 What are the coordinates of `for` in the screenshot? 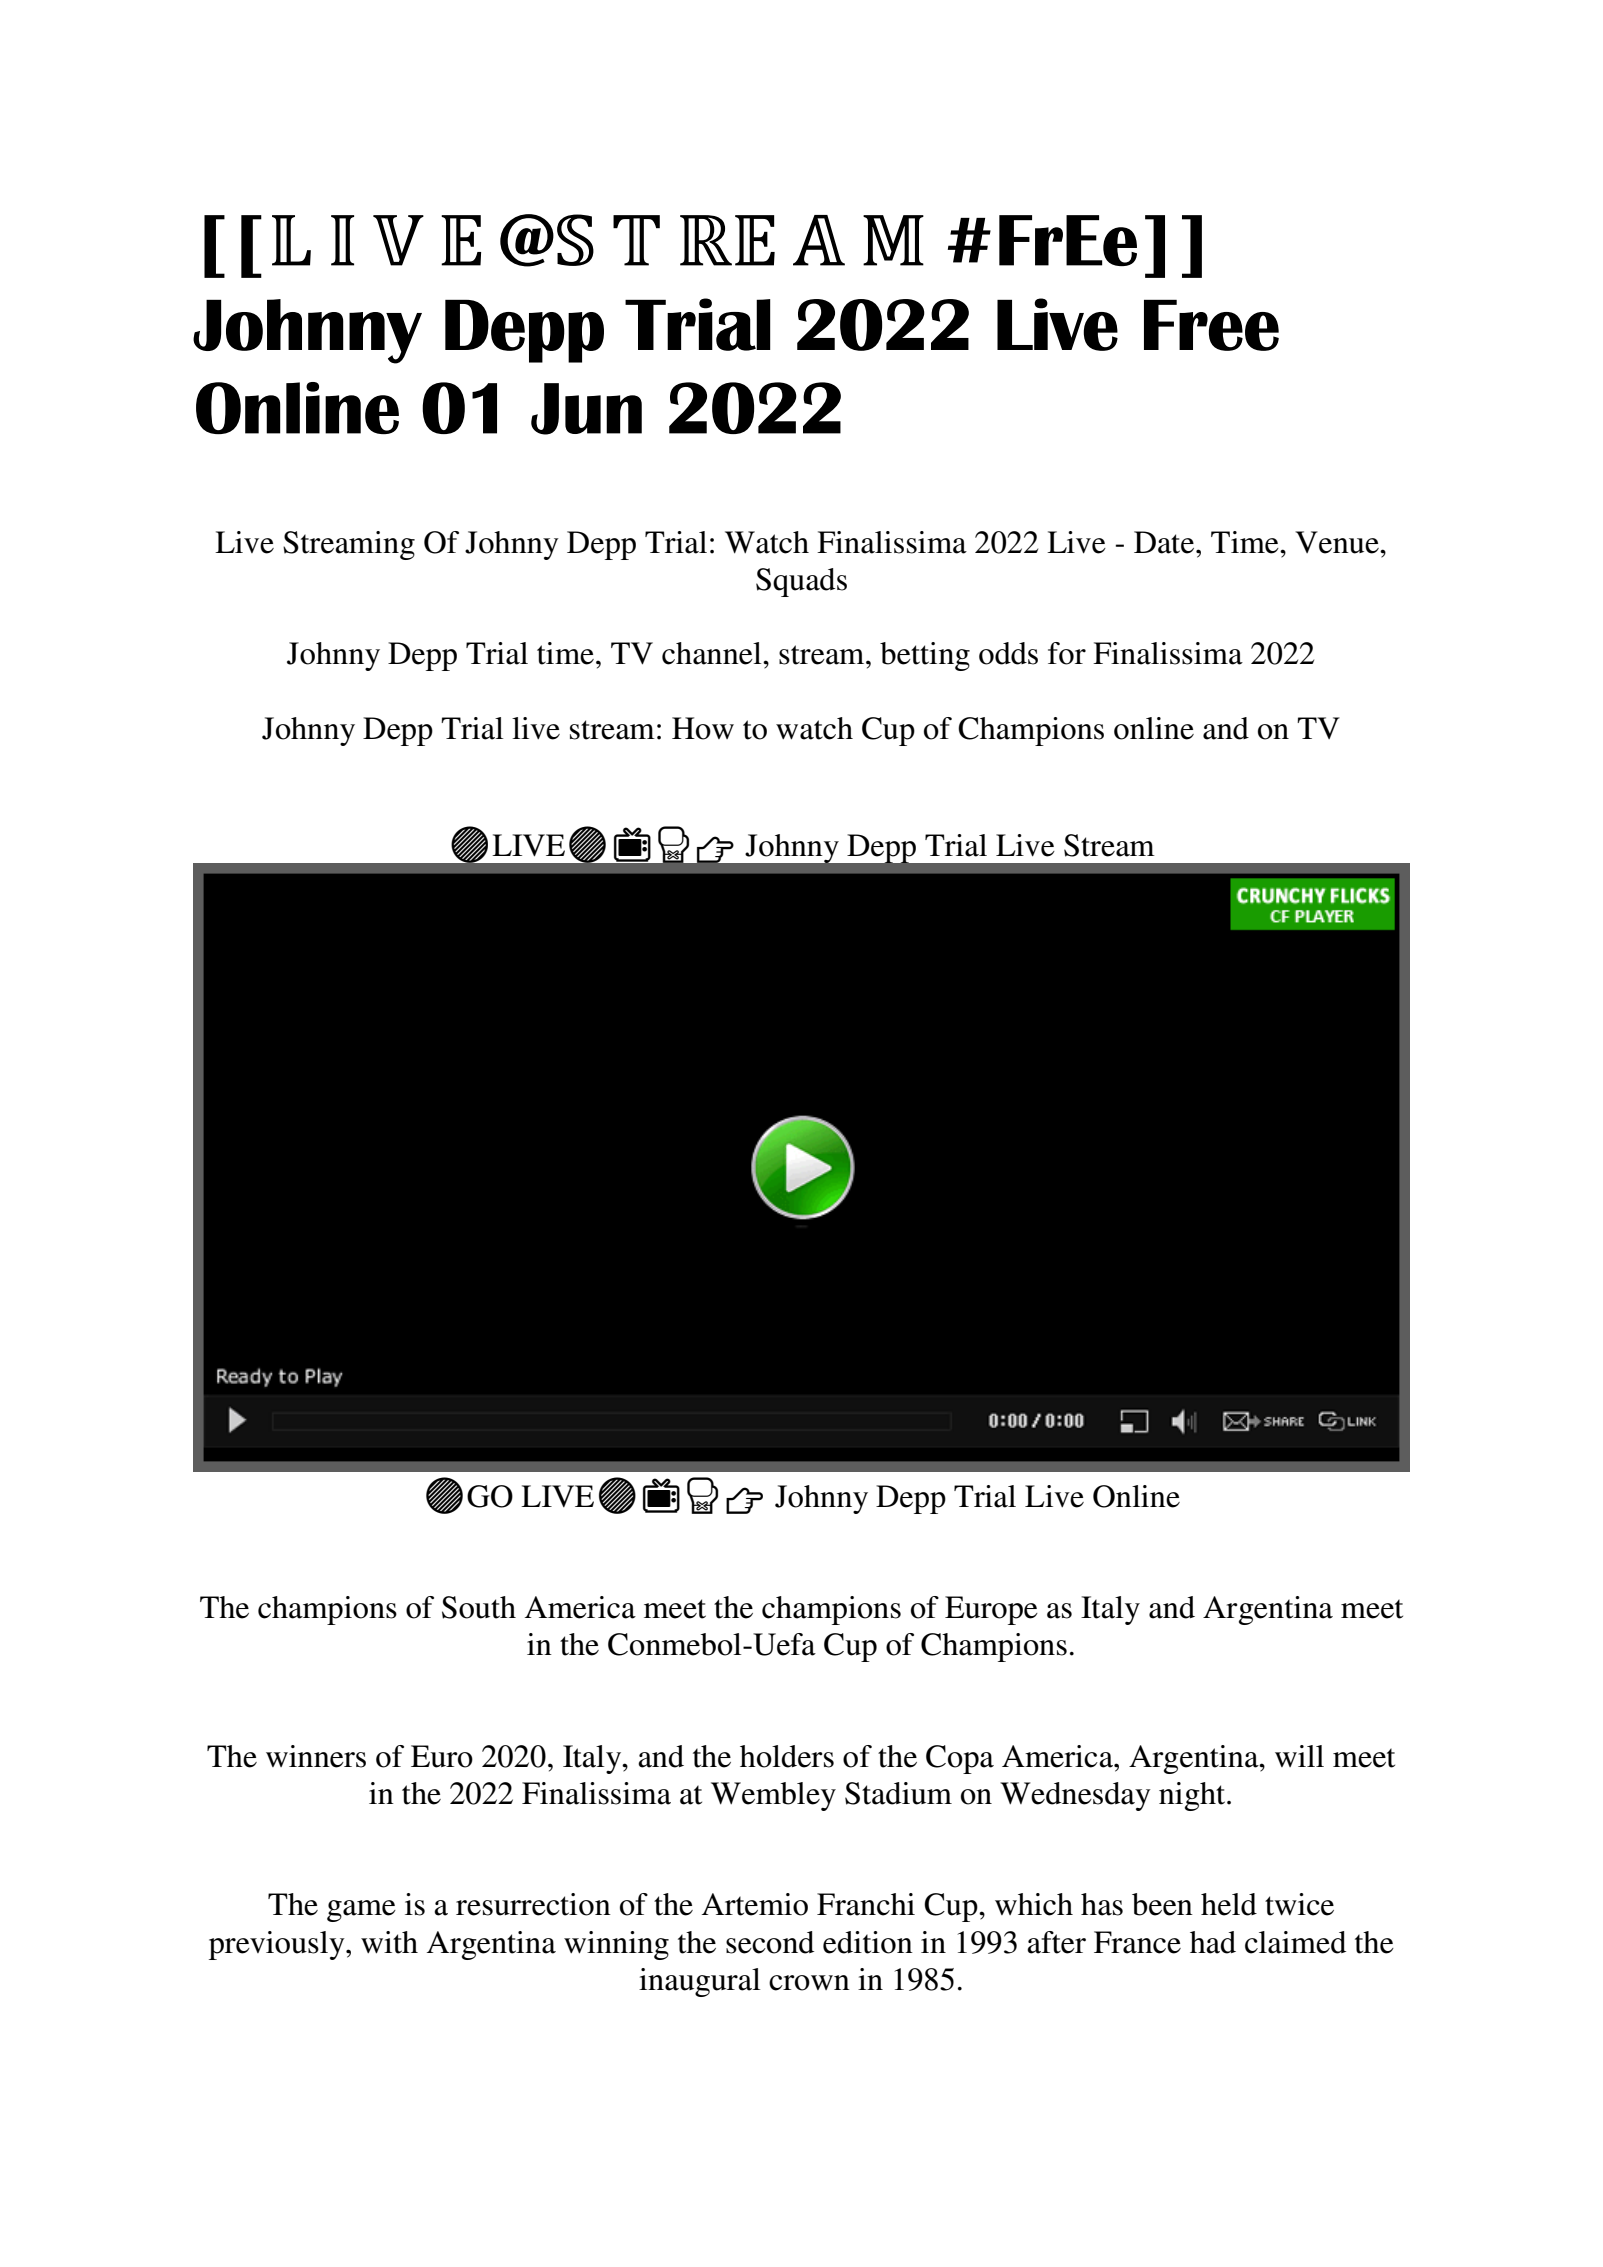 It's located at (1067, 653).
